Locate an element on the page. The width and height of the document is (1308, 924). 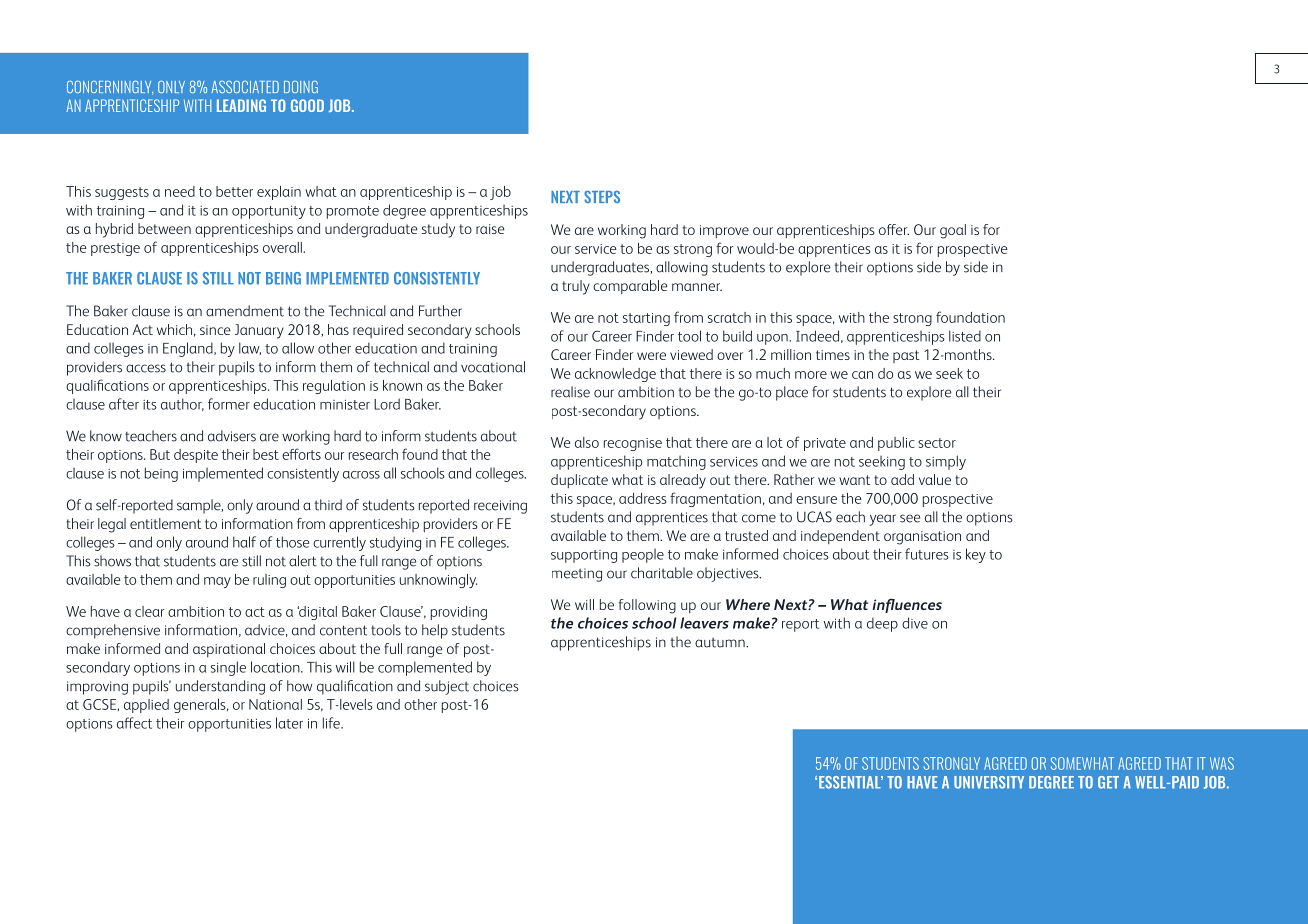
later is located at coordinates (289, 723).
